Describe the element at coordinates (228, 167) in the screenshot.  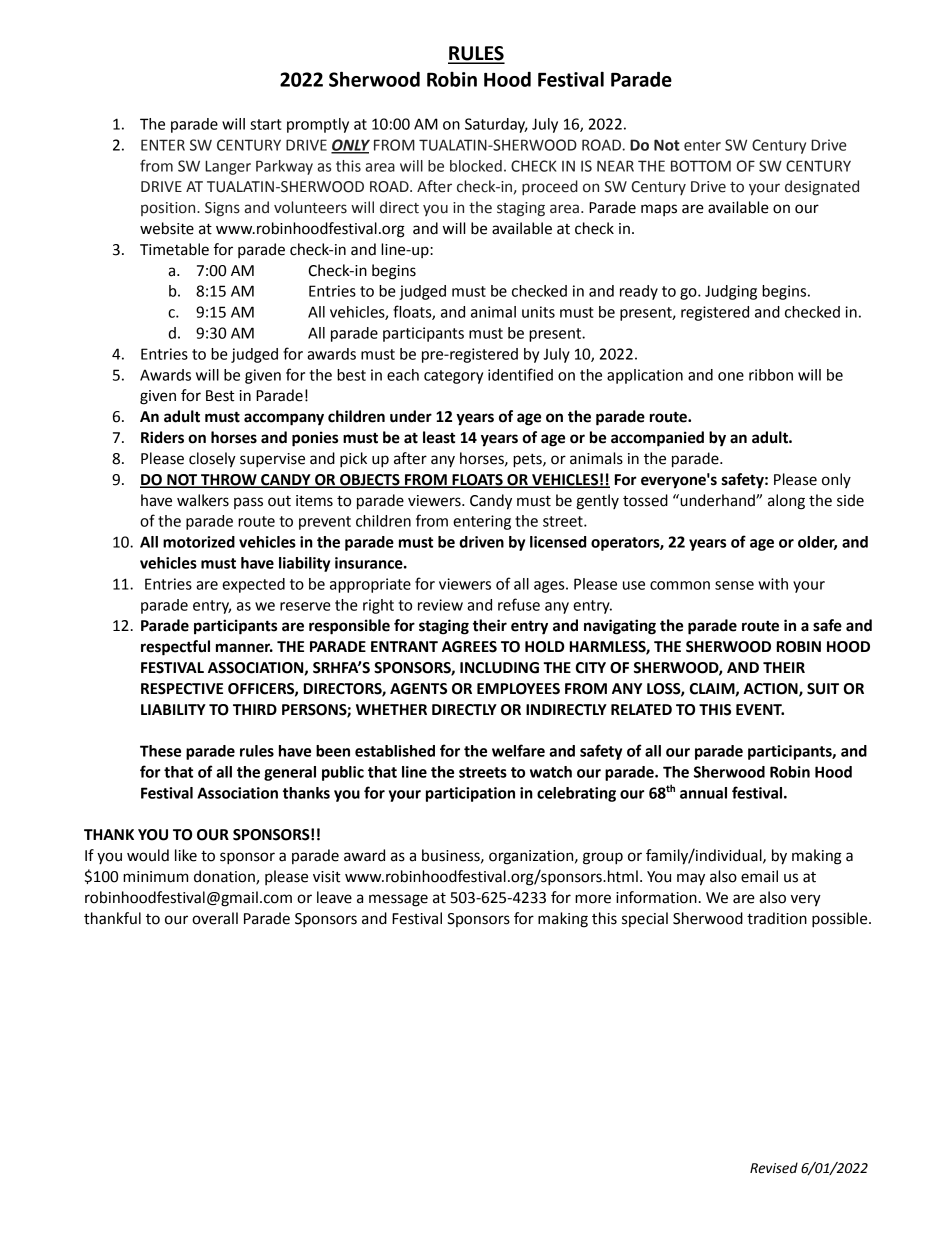
I see `Langer` at that location.
